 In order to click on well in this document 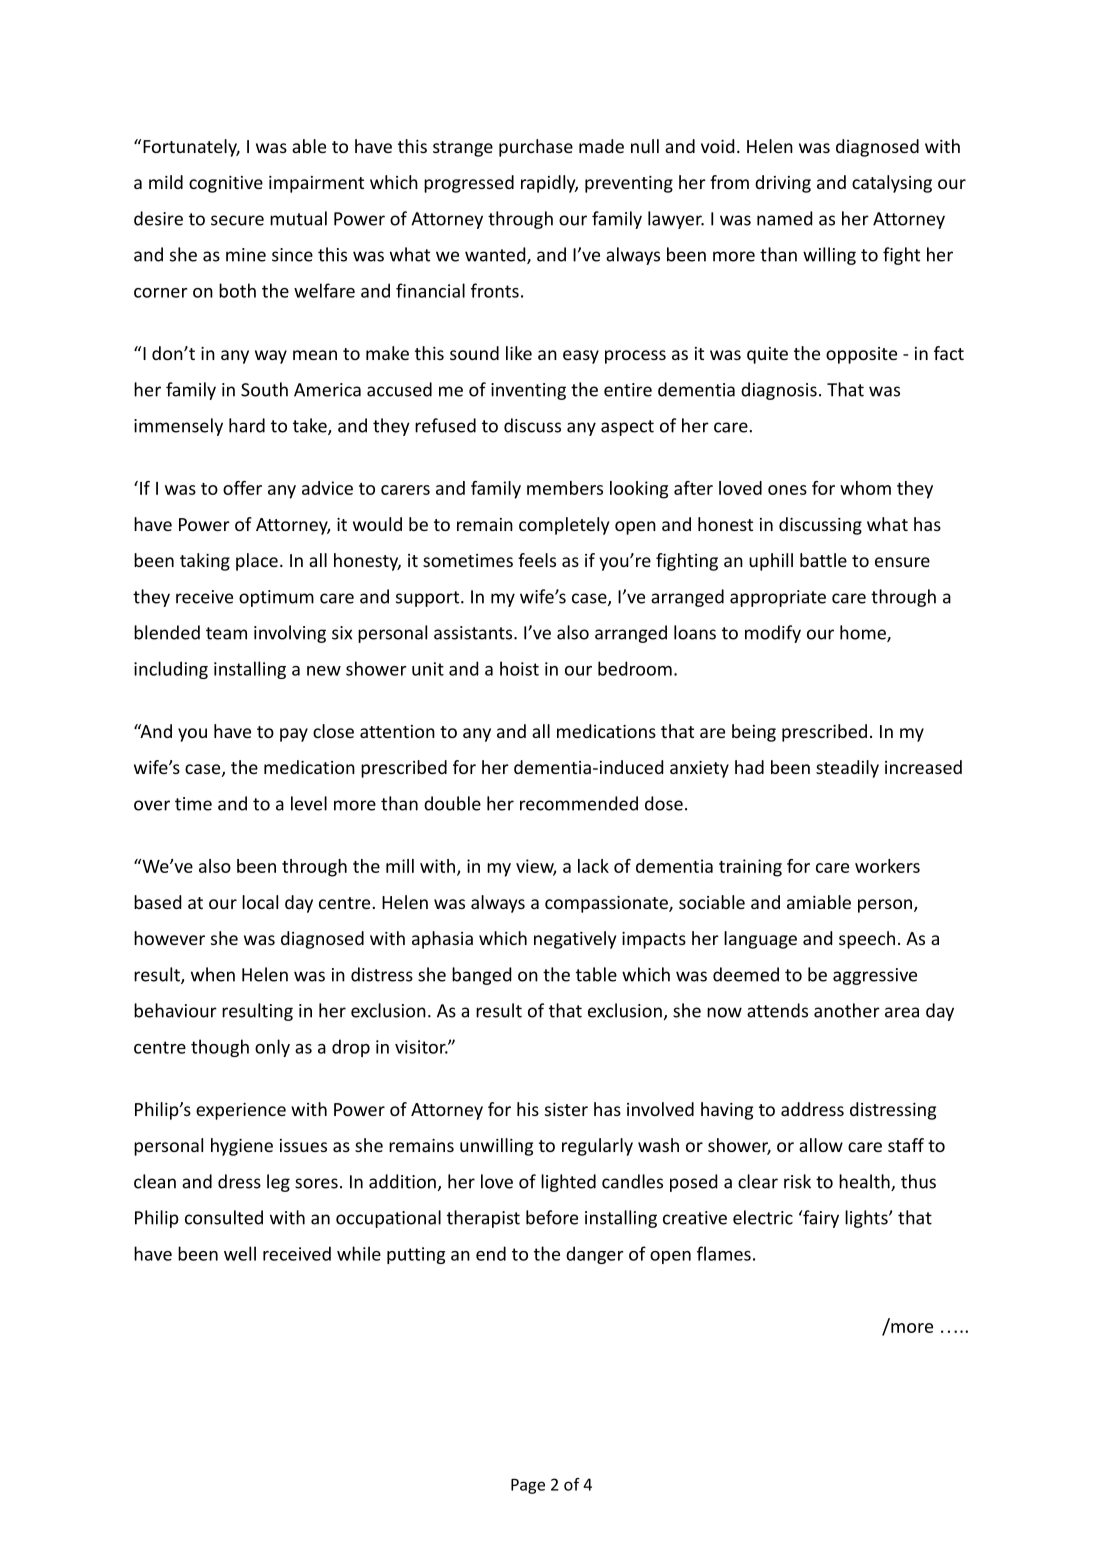, I will do `click(240, 1253)`.
